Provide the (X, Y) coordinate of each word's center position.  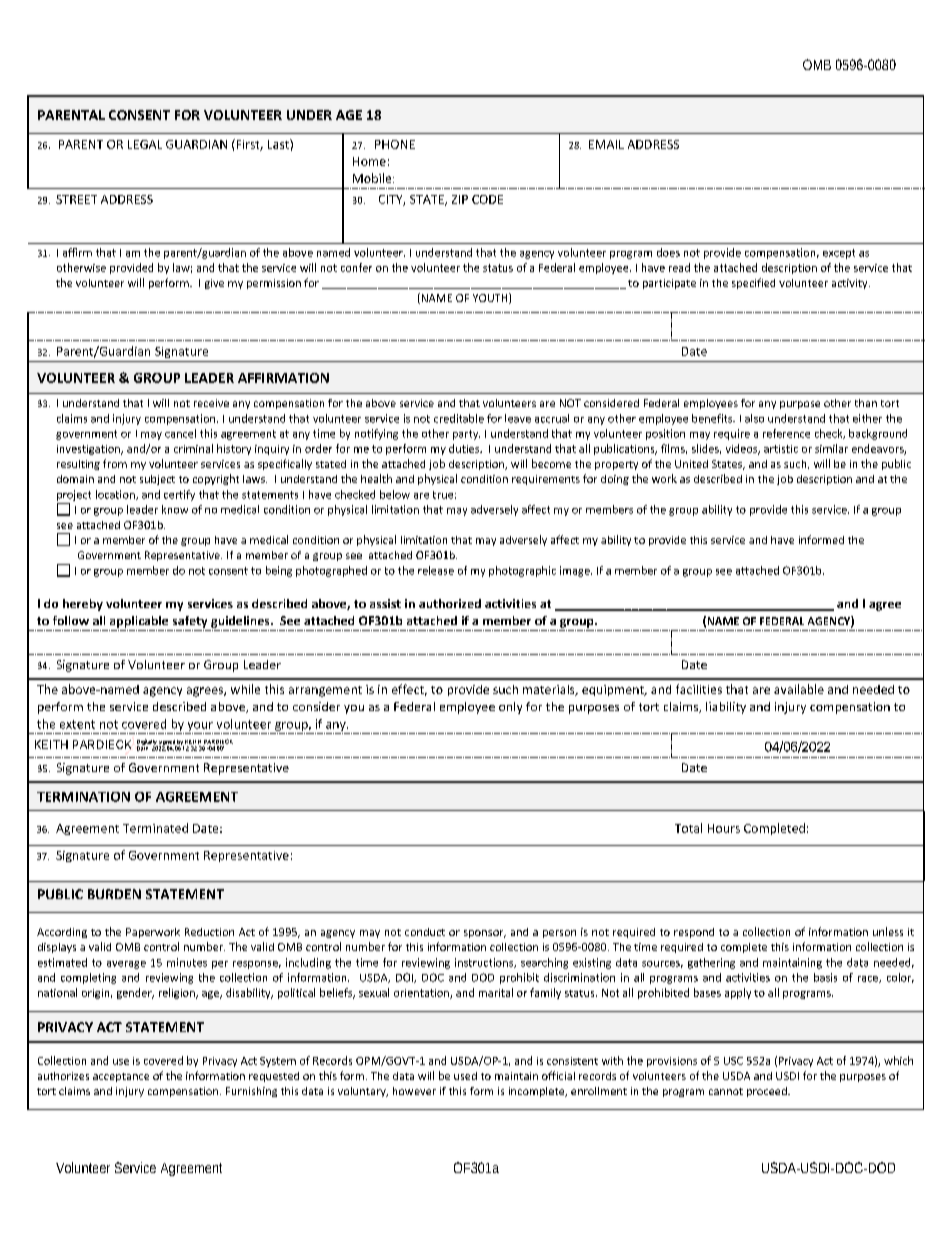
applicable (139, 622)
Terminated (155, 828)
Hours (724, 828)
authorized (450, 603)
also (754, 418)
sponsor (485, 934)
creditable (459, 418)
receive (211, 403)
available (799, 689)
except (839, 254)
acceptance (121, 1077)
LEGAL (145, 144)
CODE (487, 199)
